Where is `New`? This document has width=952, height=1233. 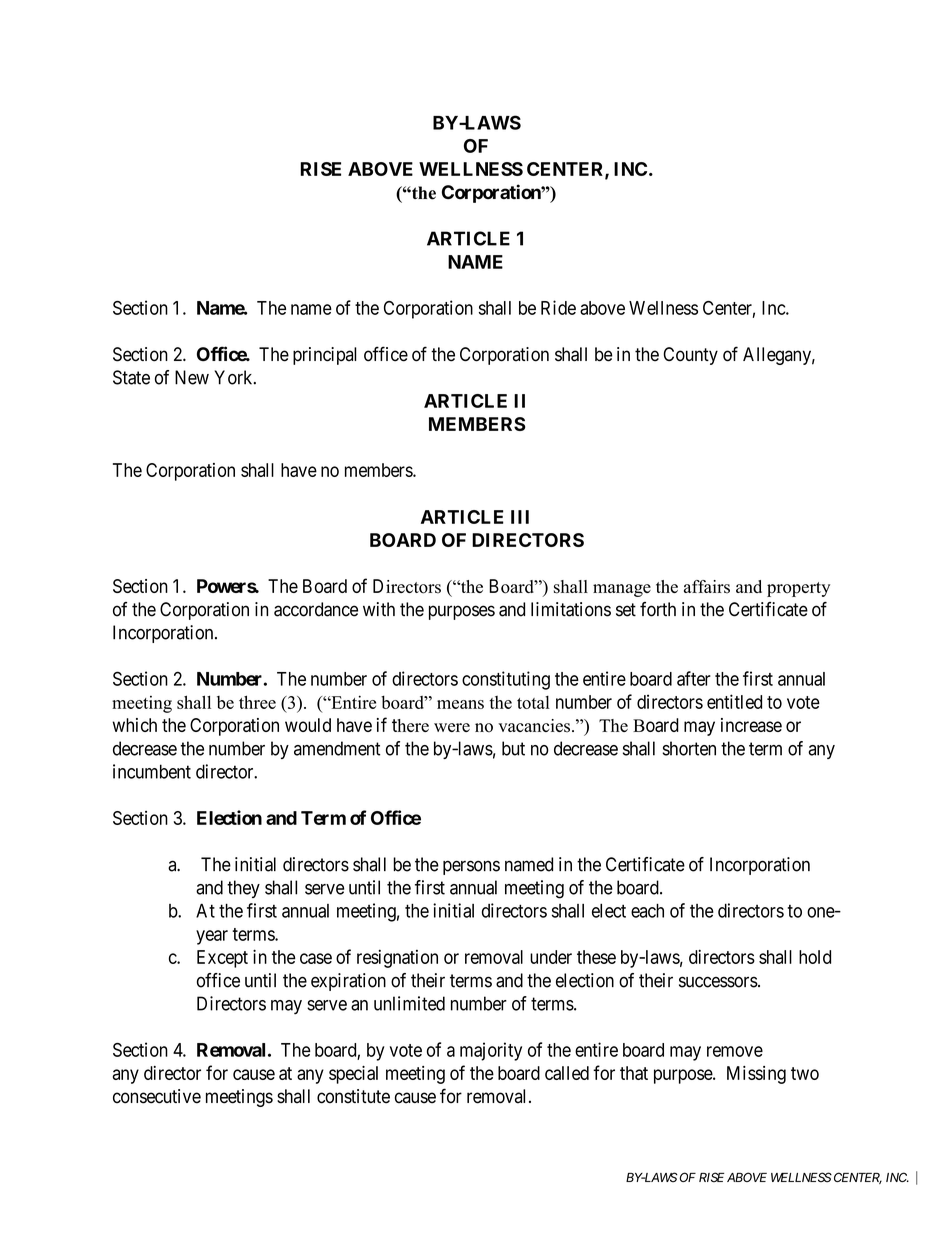 New is located at coordinates (192, 377).
